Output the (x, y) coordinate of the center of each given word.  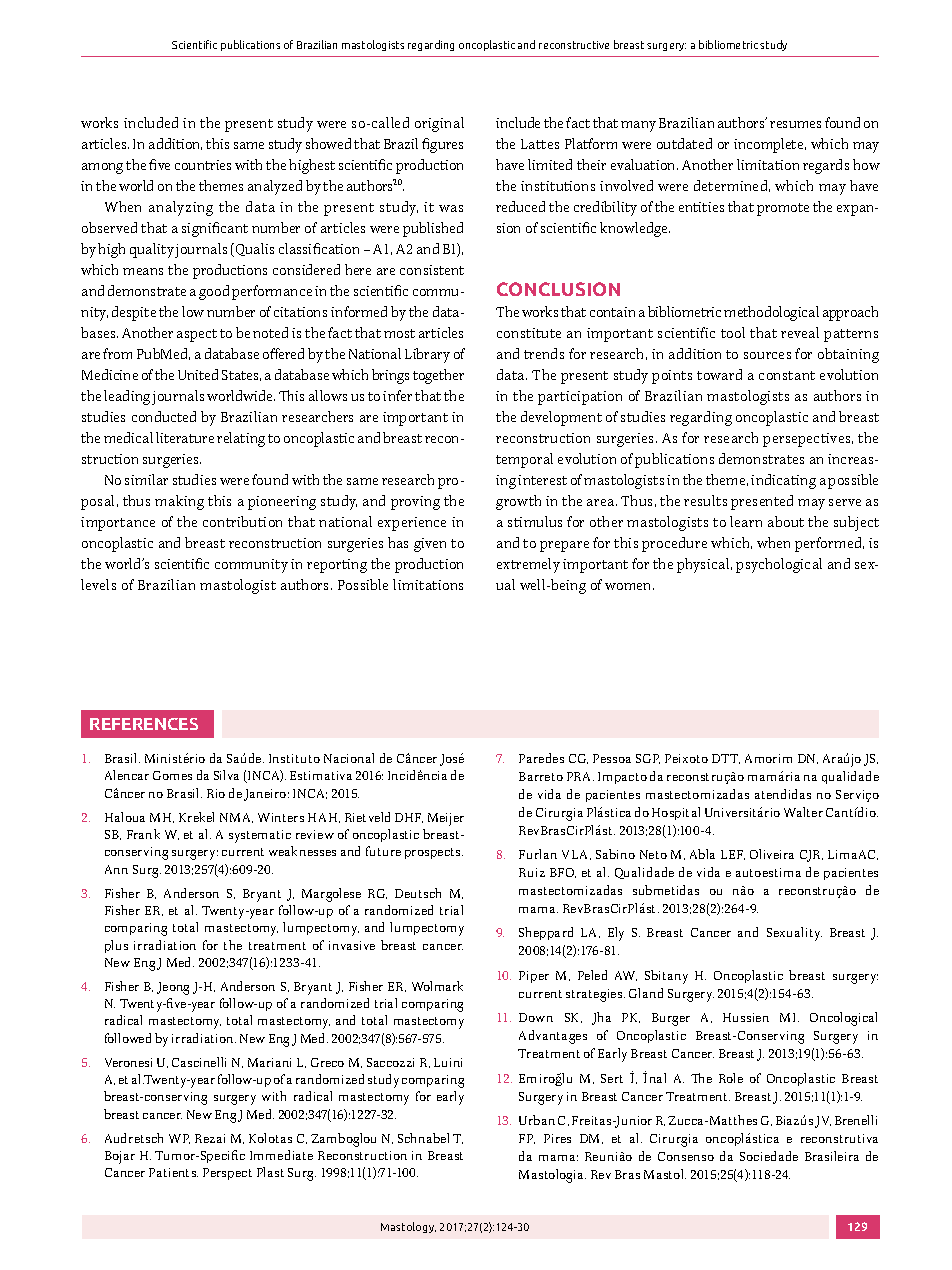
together (438, 376)
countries (203, 165)
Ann (116, 869)
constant (787, 375)
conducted (164, 416)
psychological (779, 565)
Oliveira (772, 854)
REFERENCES (144, 724)
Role (731, 1078)
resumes (795, 124)
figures (442, 145)
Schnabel (423, 1138)
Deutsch (418, 893)
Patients (173, 1172)
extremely (528, 565)
